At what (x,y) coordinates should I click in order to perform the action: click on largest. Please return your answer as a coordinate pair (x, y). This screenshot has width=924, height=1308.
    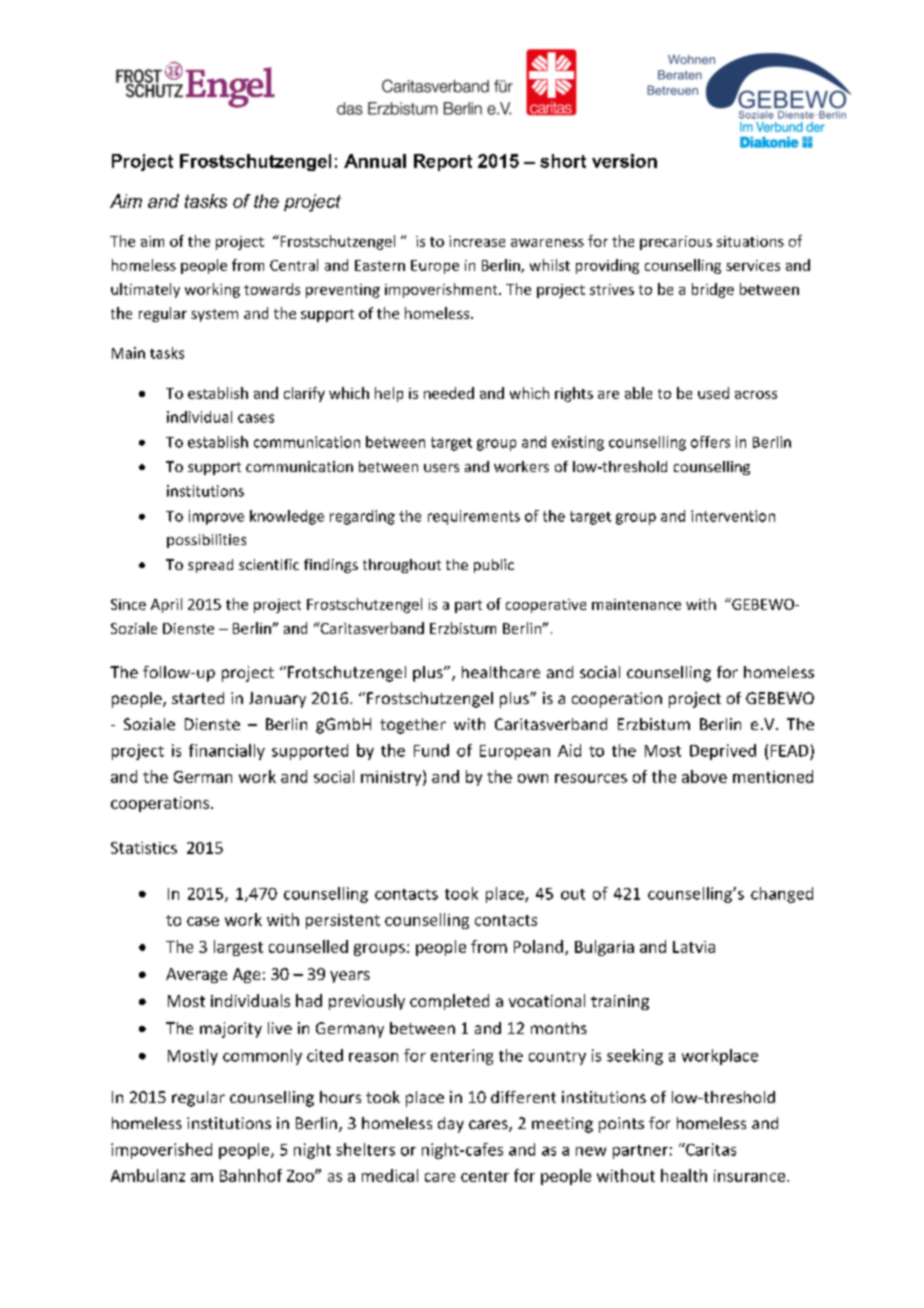
    Looking at the image, I should click on (238, 948).
